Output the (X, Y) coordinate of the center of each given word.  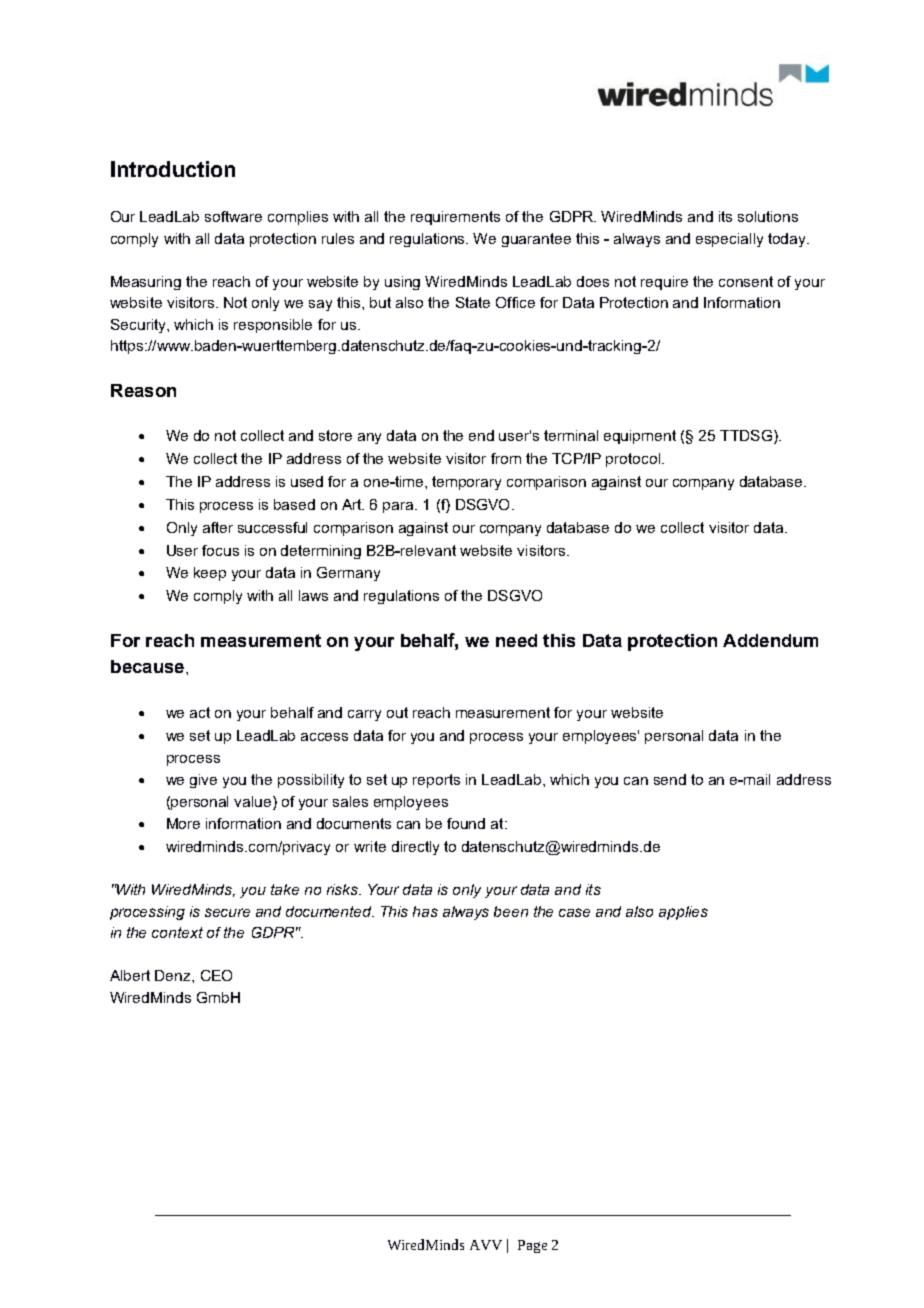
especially (729, 240)
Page (532, 1246)
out (397, 712)
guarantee (536, 240)
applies (683, 913)
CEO (216, 975)
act (200, 712)
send (670, 779)
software (233, 216)
